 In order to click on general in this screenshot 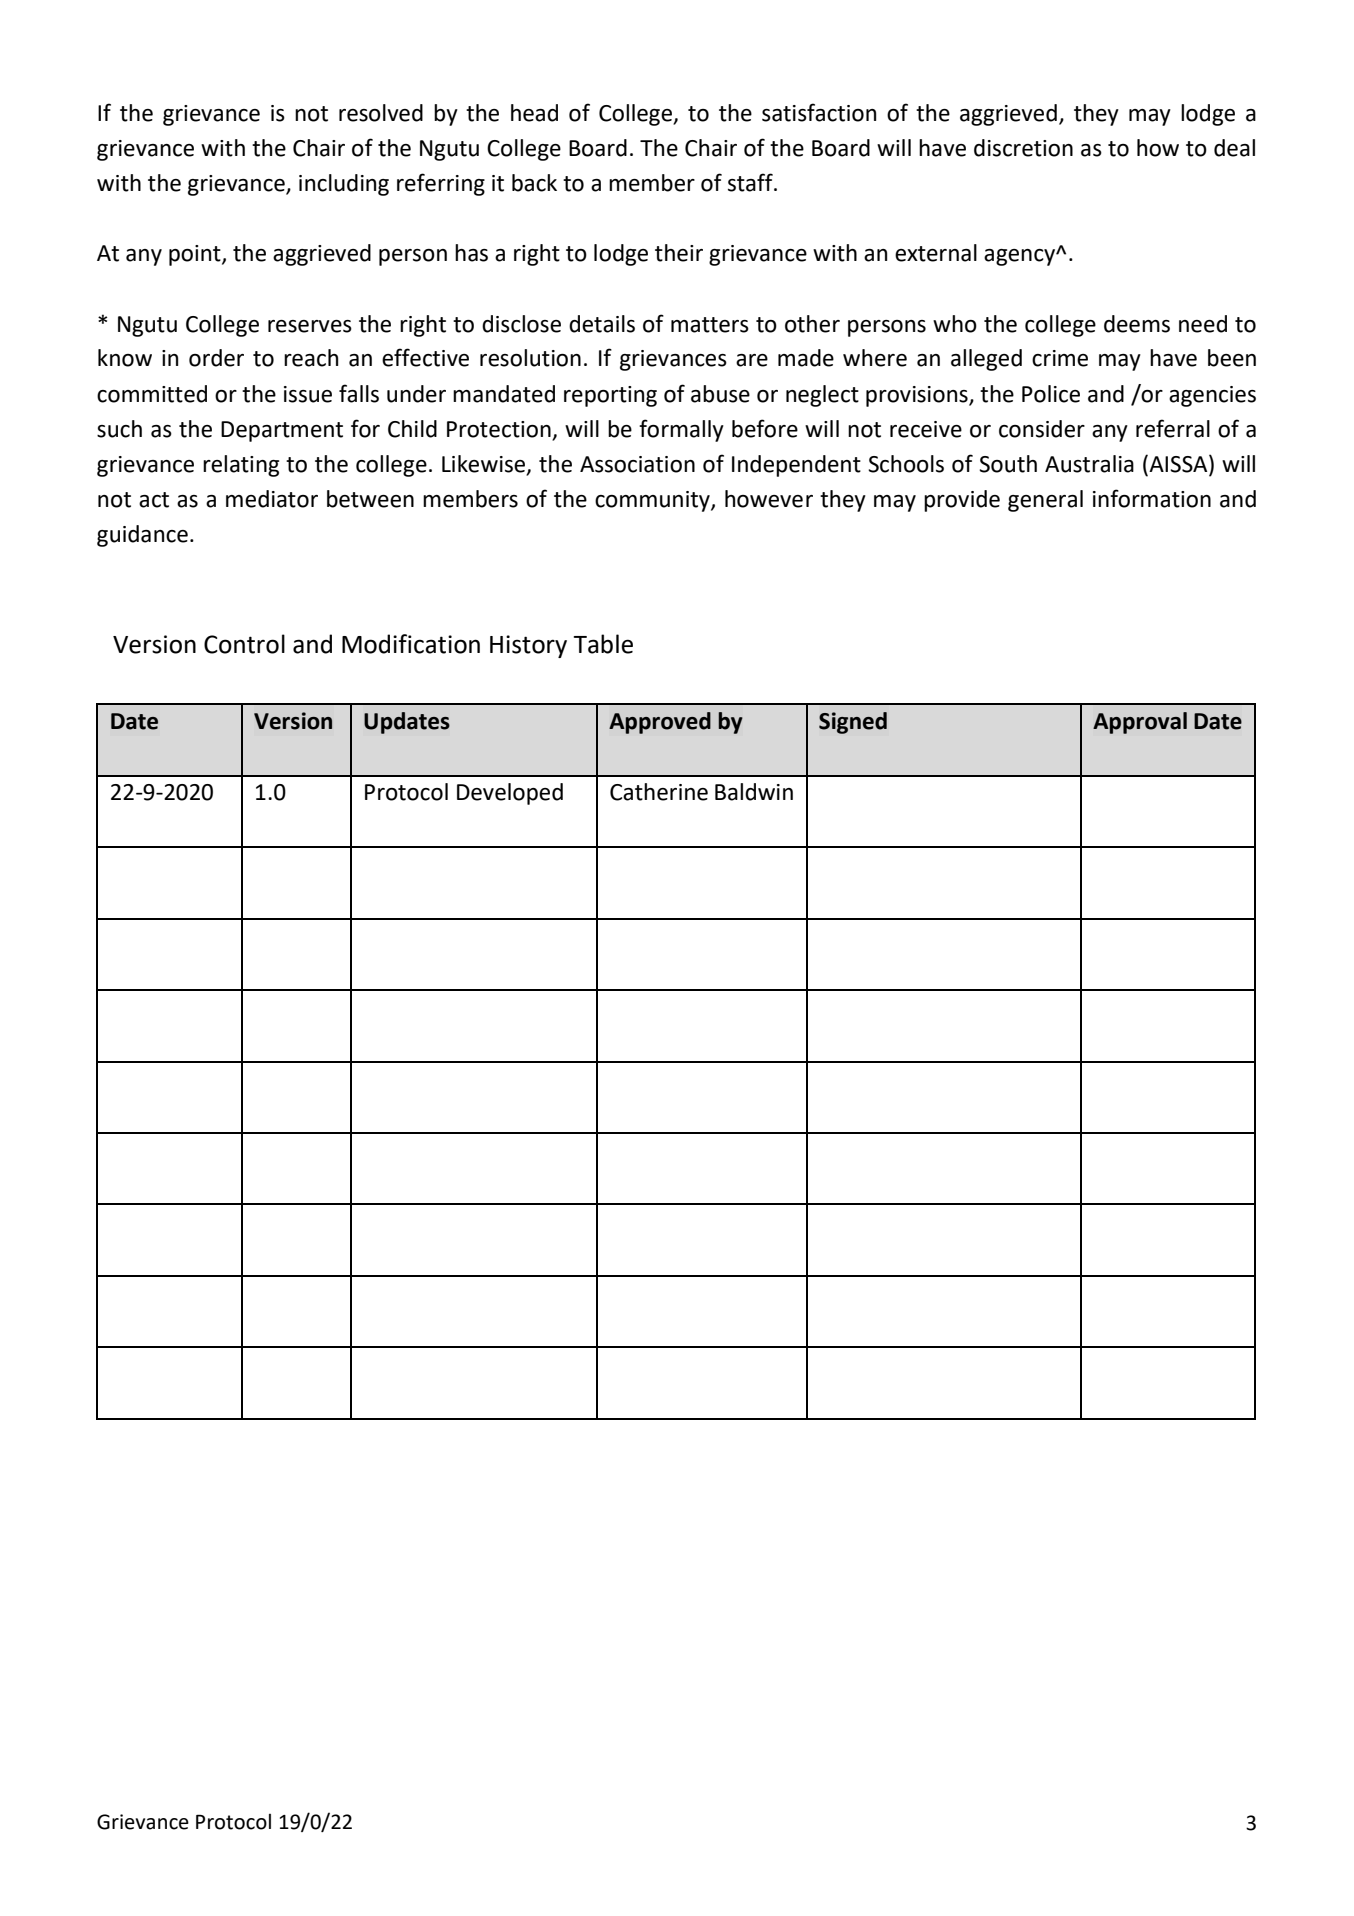, I will do `click(1045, 501)`.
